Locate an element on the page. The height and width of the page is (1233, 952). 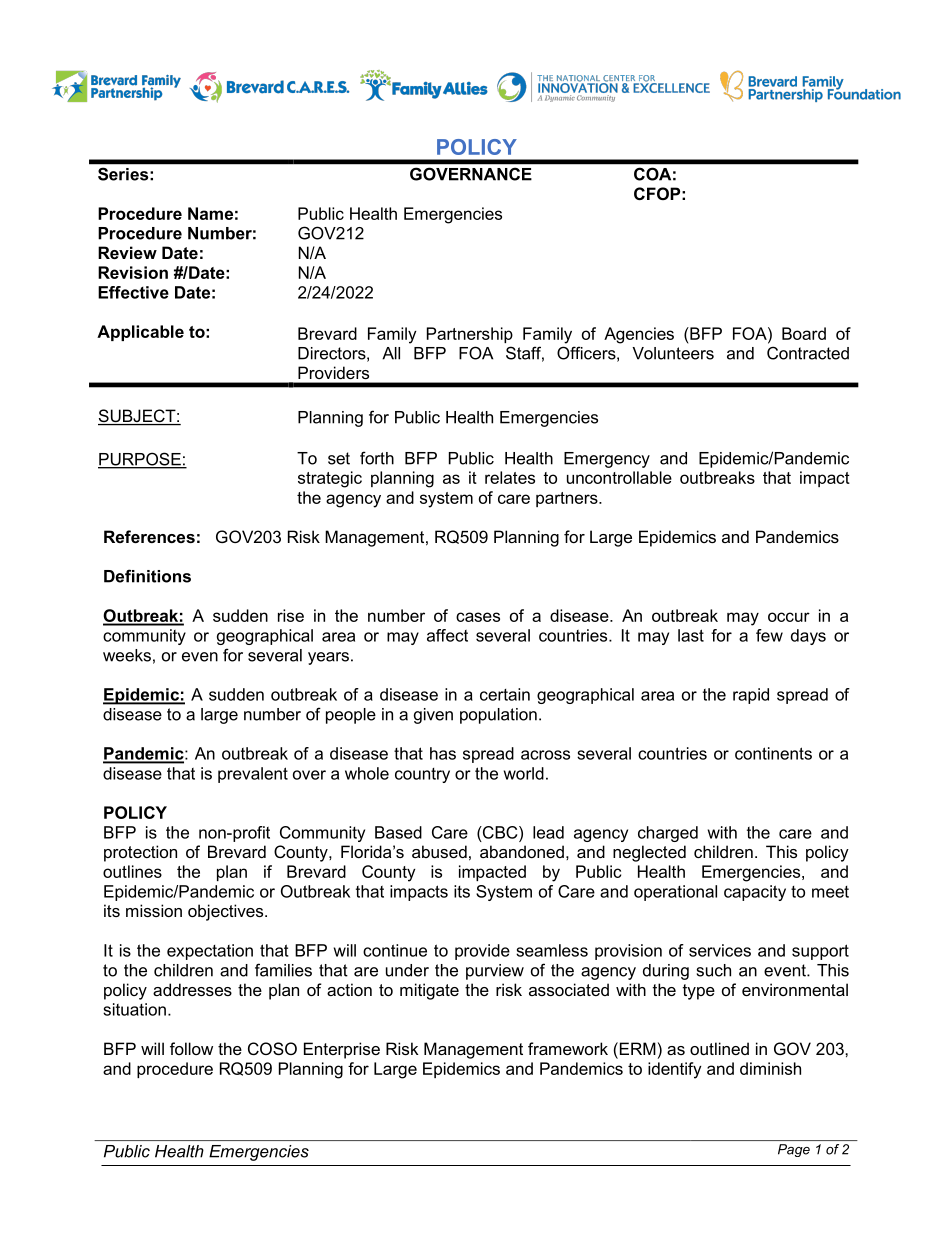
Board is located at coordinates (804, 333).
